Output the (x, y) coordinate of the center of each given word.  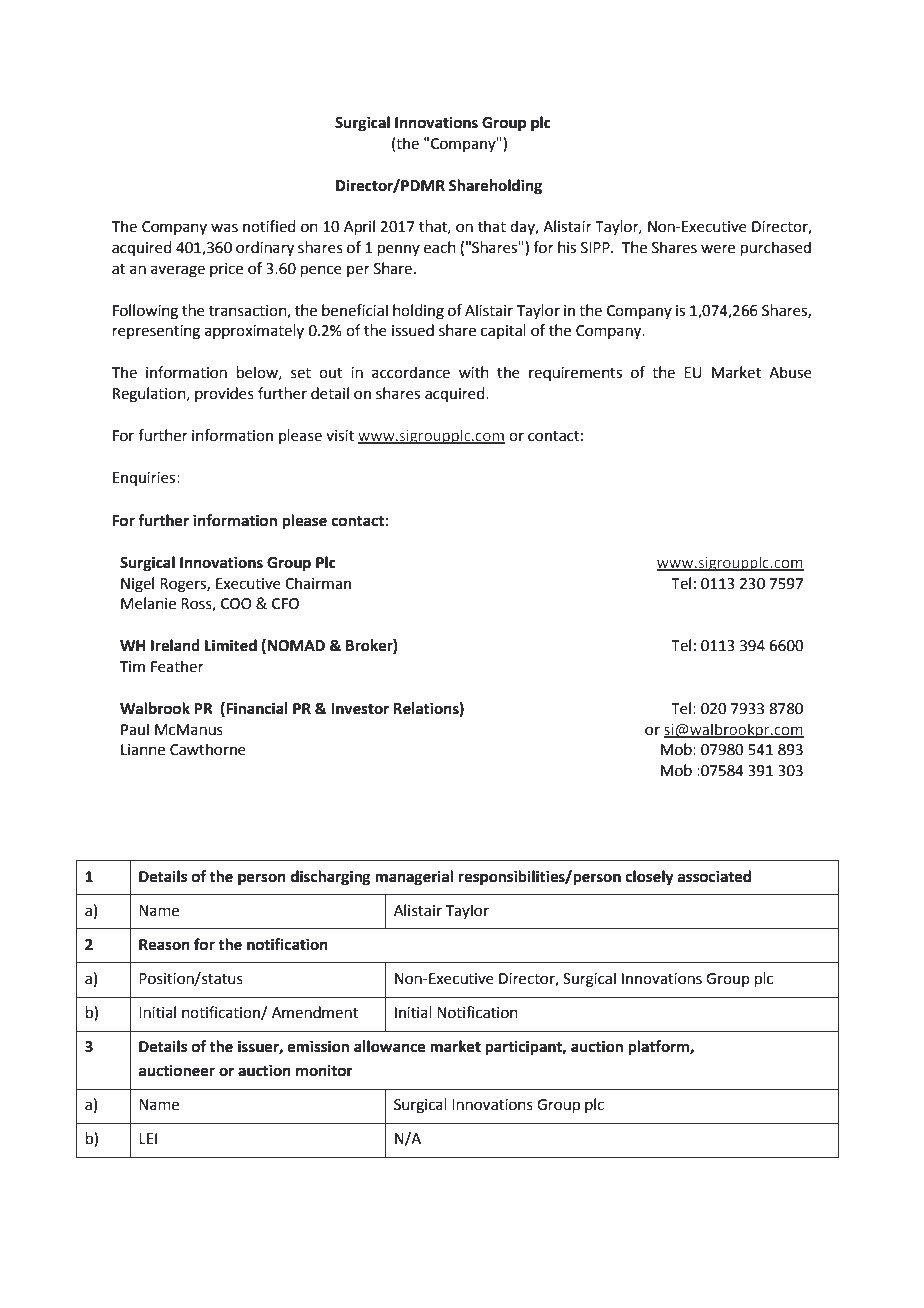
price (226, 270)
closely (650, 878)
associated (714, 876)
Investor (360, 709)
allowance (390, 1046)
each (440, 247)
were (718, 249)
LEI (148, 1138)
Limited (231, 645)
